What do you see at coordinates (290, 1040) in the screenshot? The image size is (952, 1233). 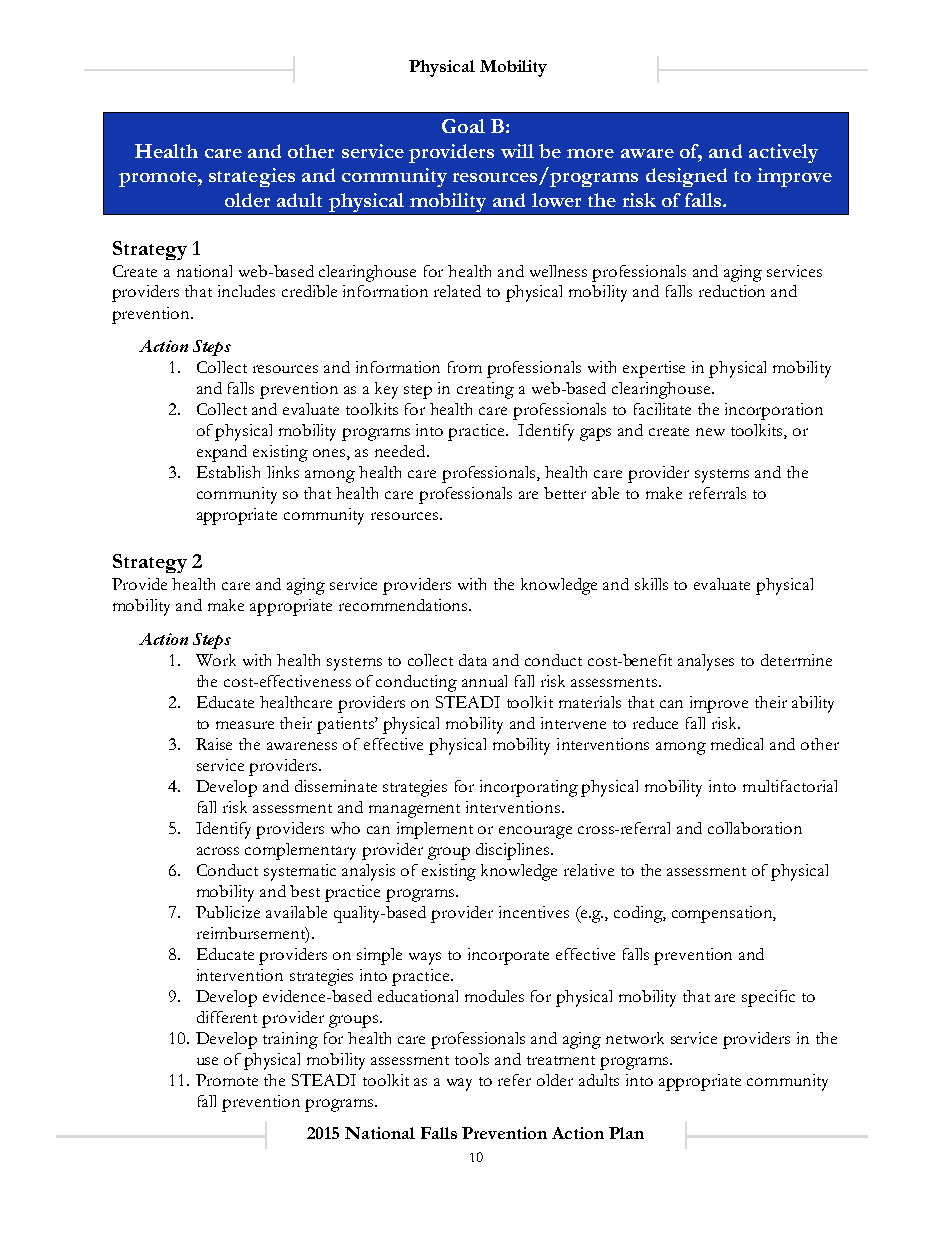 I see `training` at bounding box center [290, 1040].
